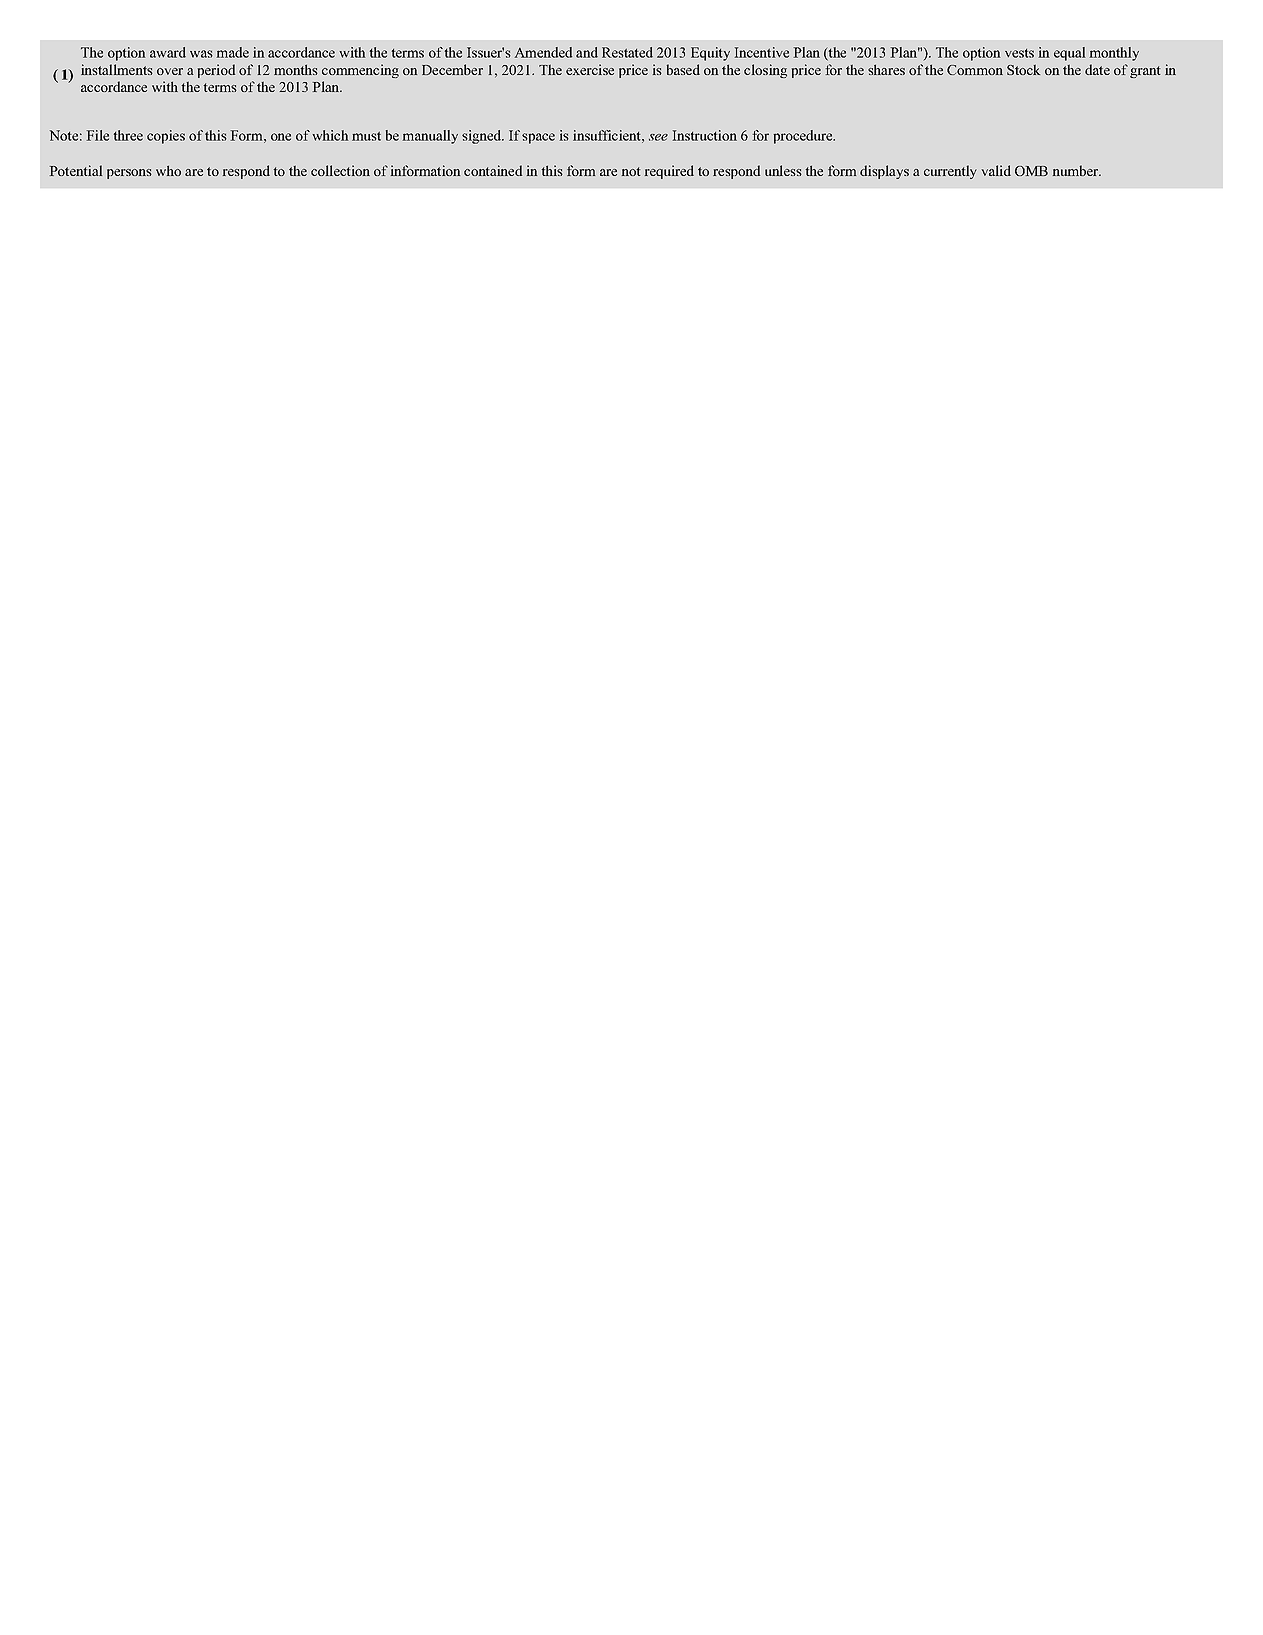 This document has height=1635, width=1263. I want to click on who, so click(168, 170).
